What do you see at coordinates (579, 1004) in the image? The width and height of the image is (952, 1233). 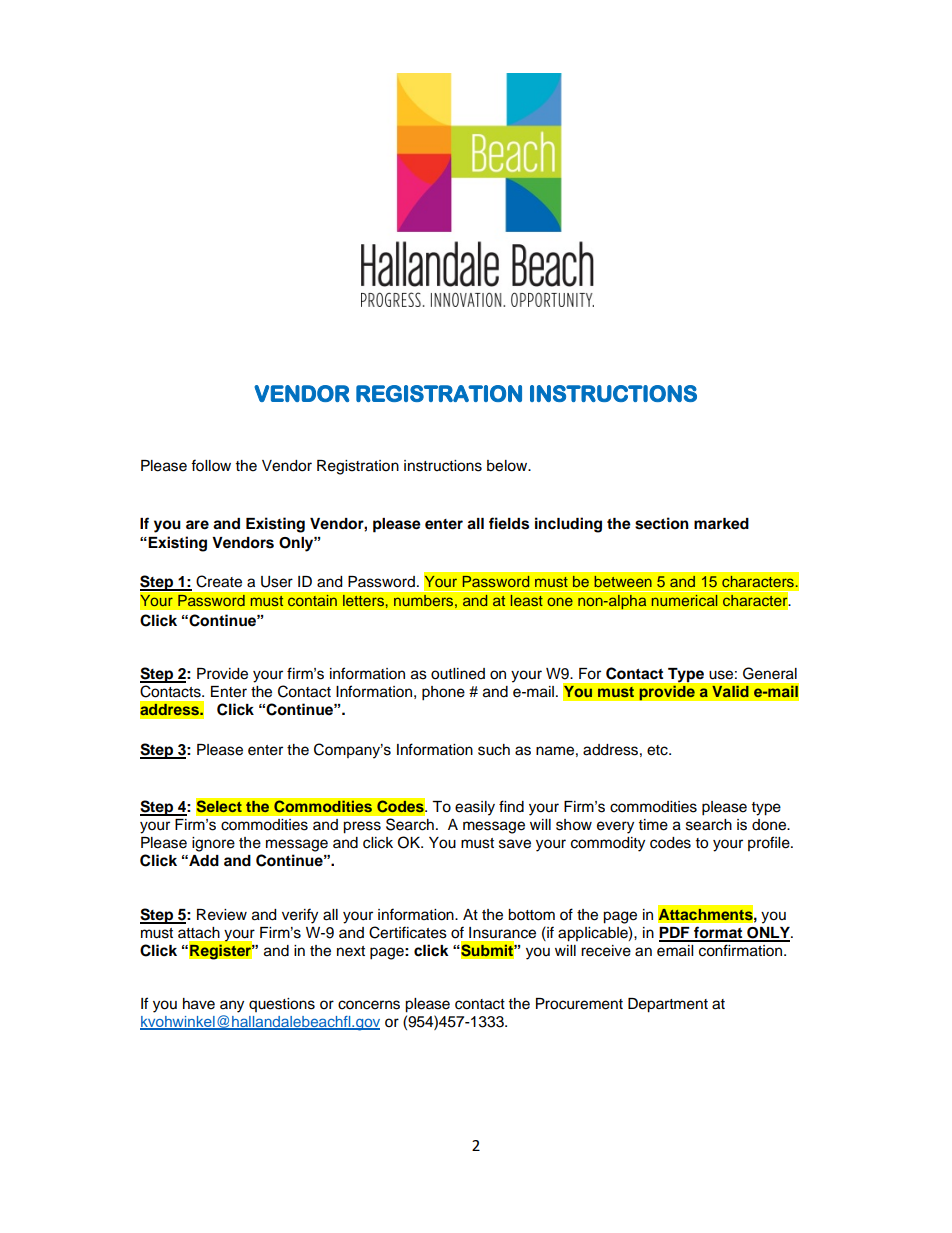 I see `Procurement` at bounding box center [579, 1004].
